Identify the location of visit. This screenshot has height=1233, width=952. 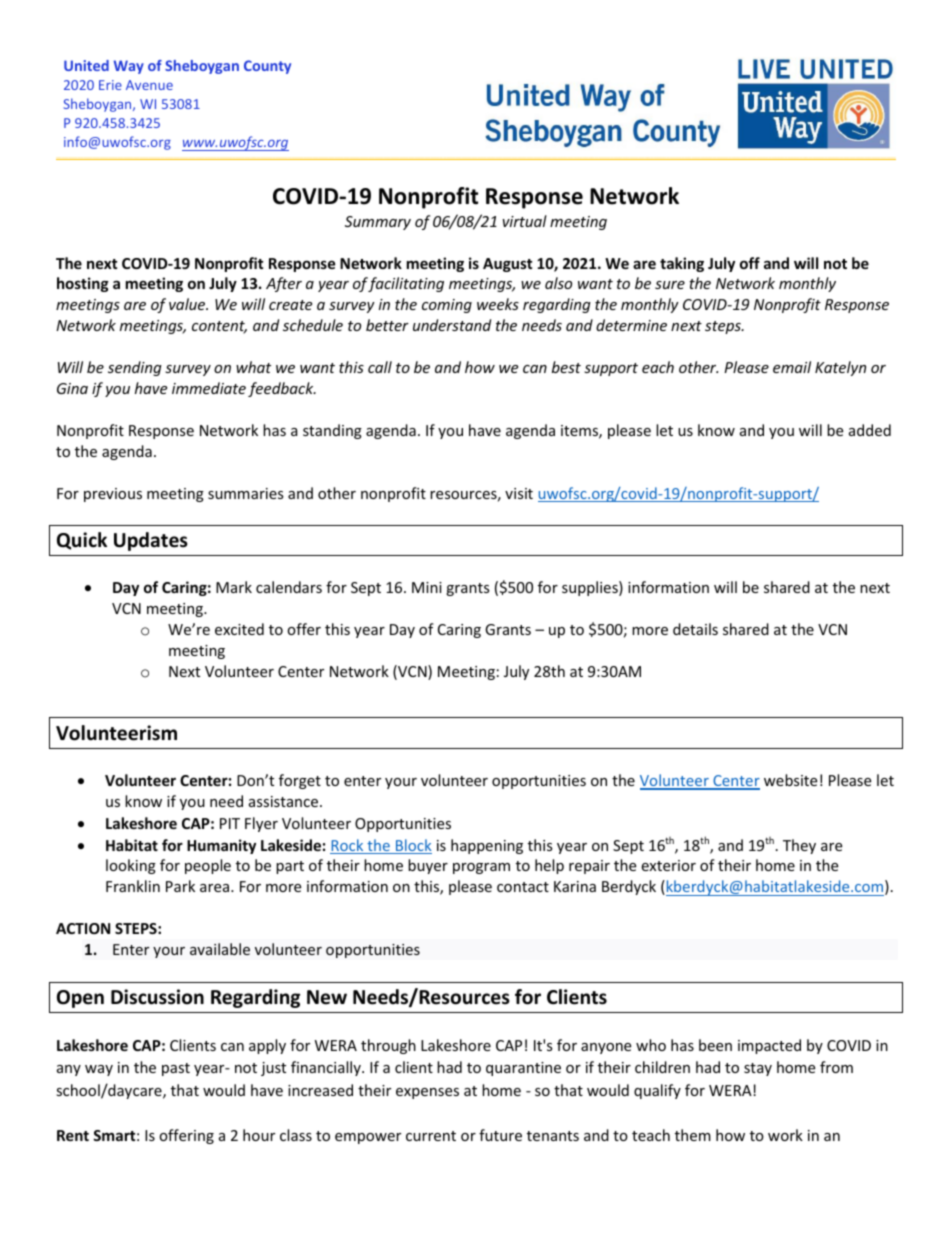
(519, 493).
